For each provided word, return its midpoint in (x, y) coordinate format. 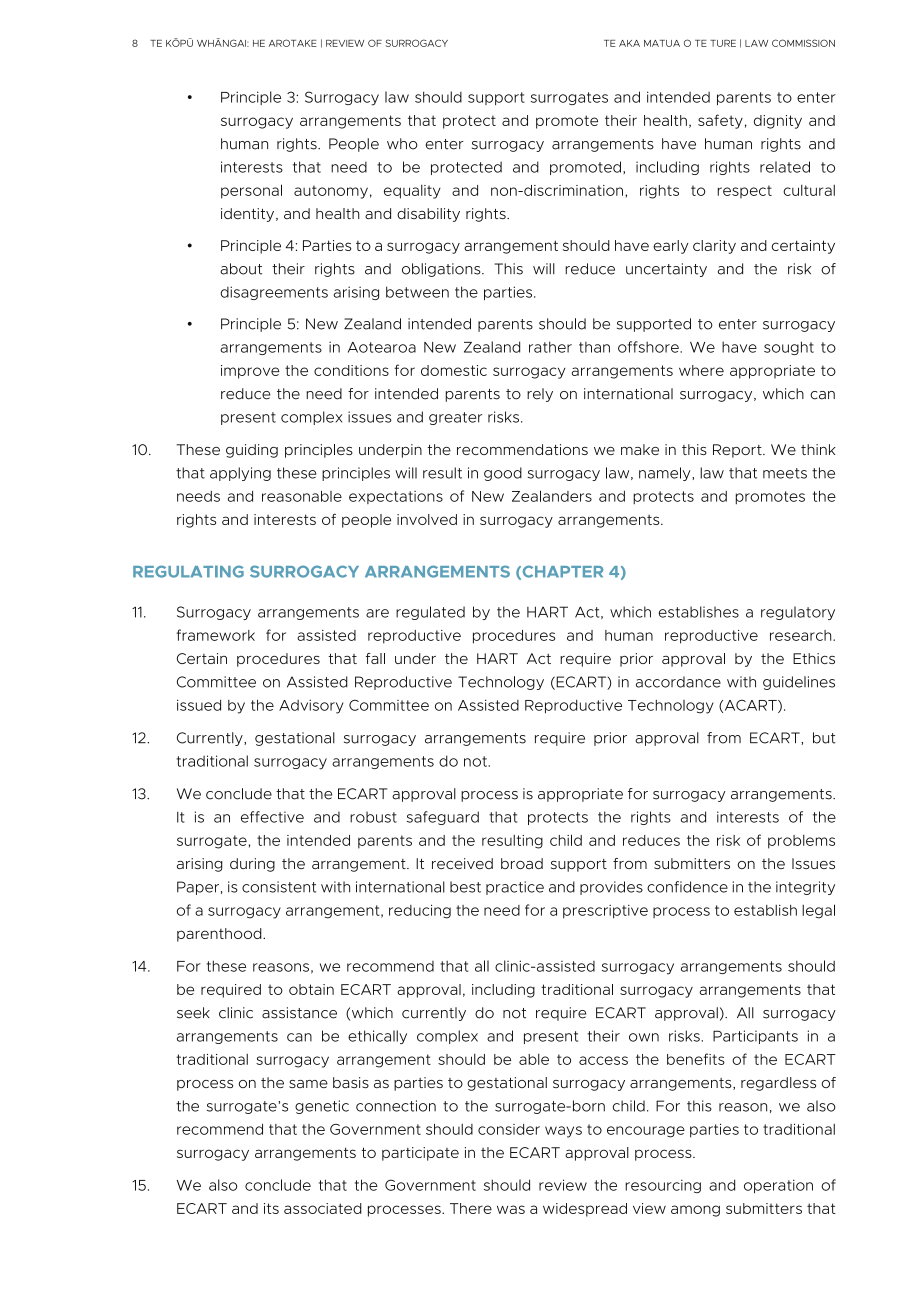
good (503, 474)
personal (251, 191)
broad (522, 863)
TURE (723, 43)
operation (778, 1186)
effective (272, 817)
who (402, 144)
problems (801, 842)
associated (323, 1208)
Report (738, 451)
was (511, 1209)
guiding (252, 451)
